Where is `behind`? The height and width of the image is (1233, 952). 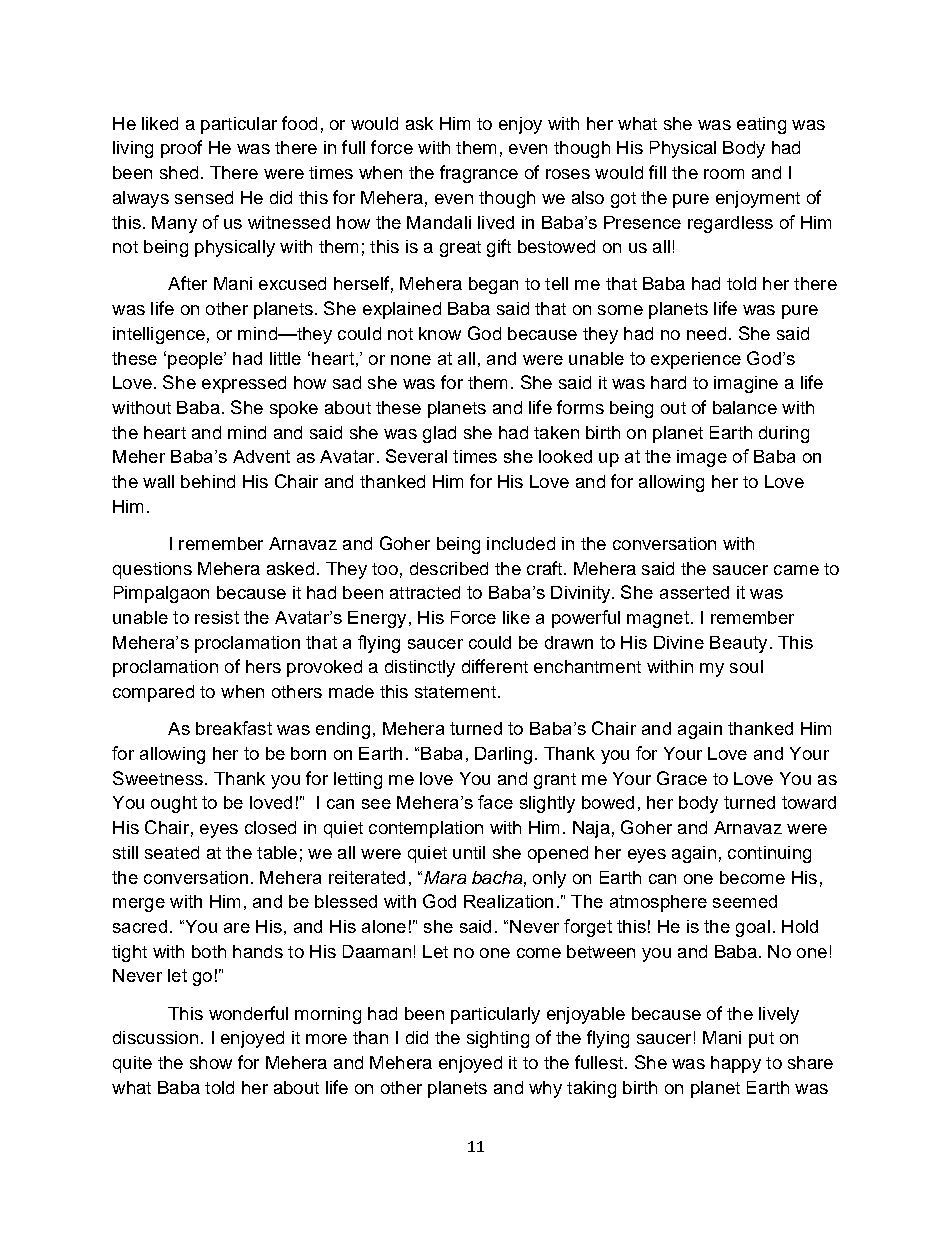 behind is located at coordinates (208, 481).
